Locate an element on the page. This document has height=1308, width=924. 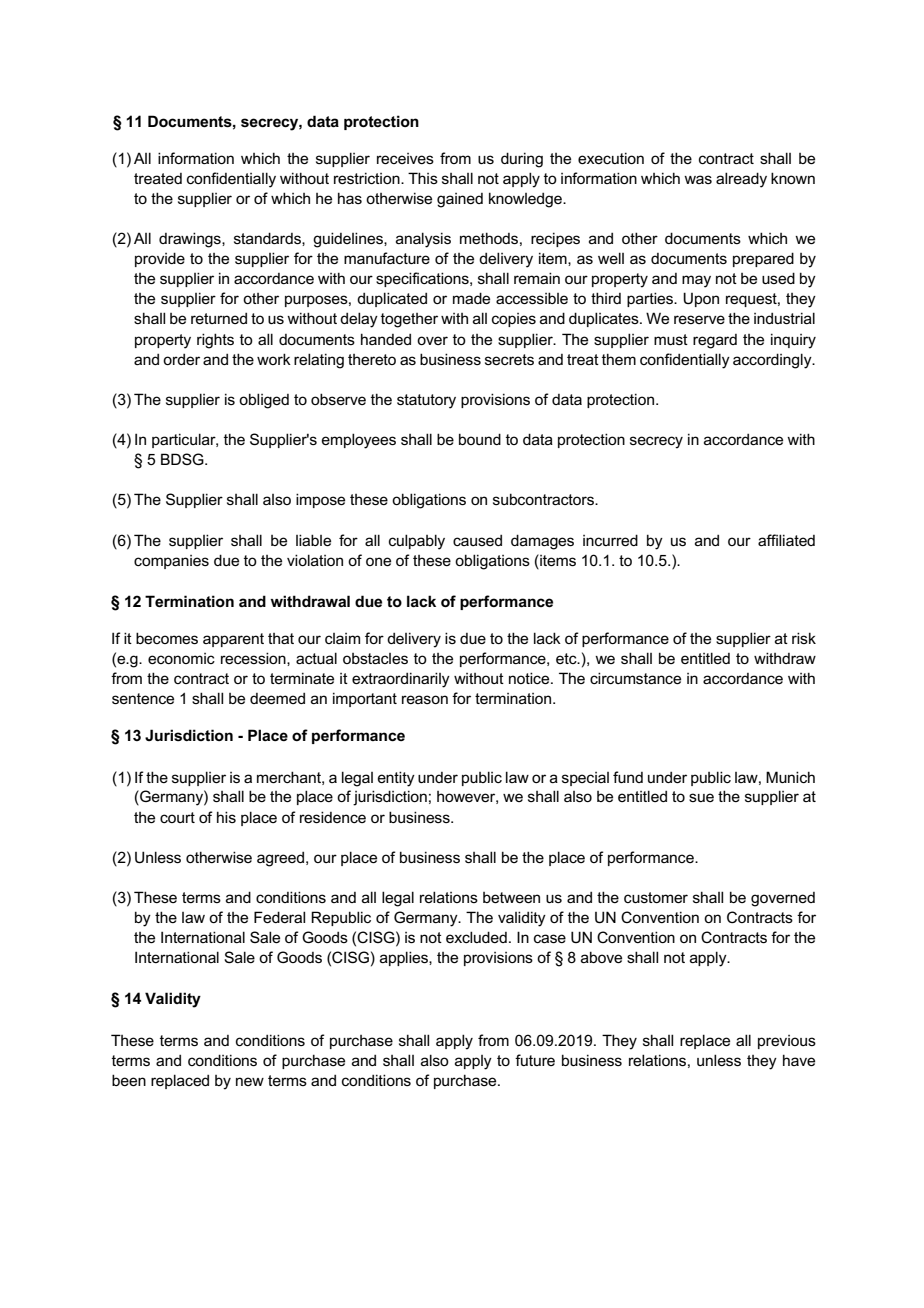
already is located at coordinates (741, 180).
